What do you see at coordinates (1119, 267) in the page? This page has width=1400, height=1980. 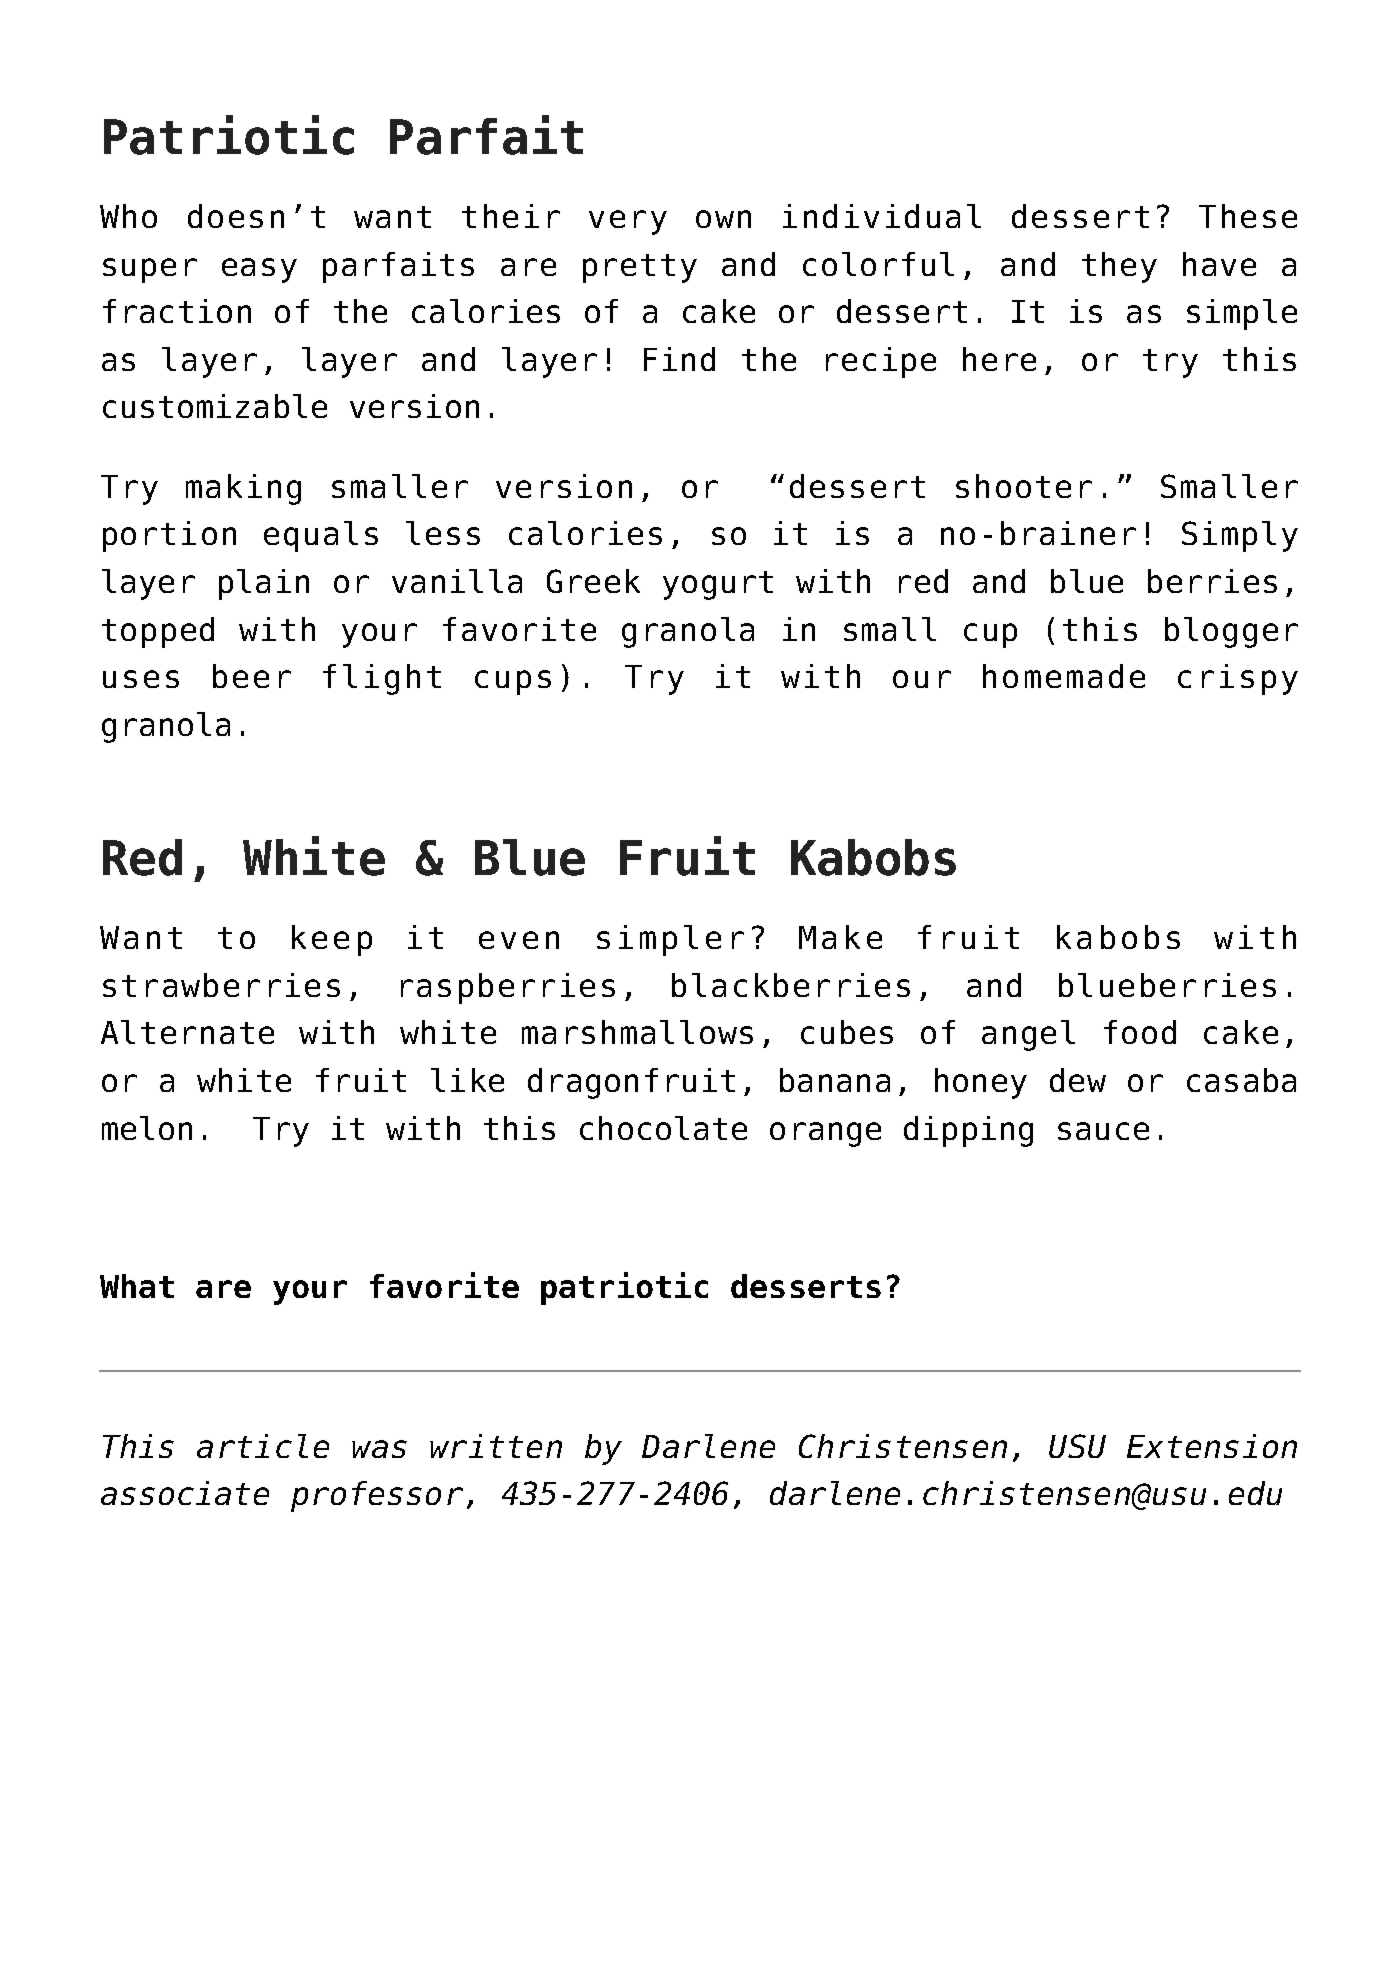 I see `they` at bounding box center [1119, 267].
